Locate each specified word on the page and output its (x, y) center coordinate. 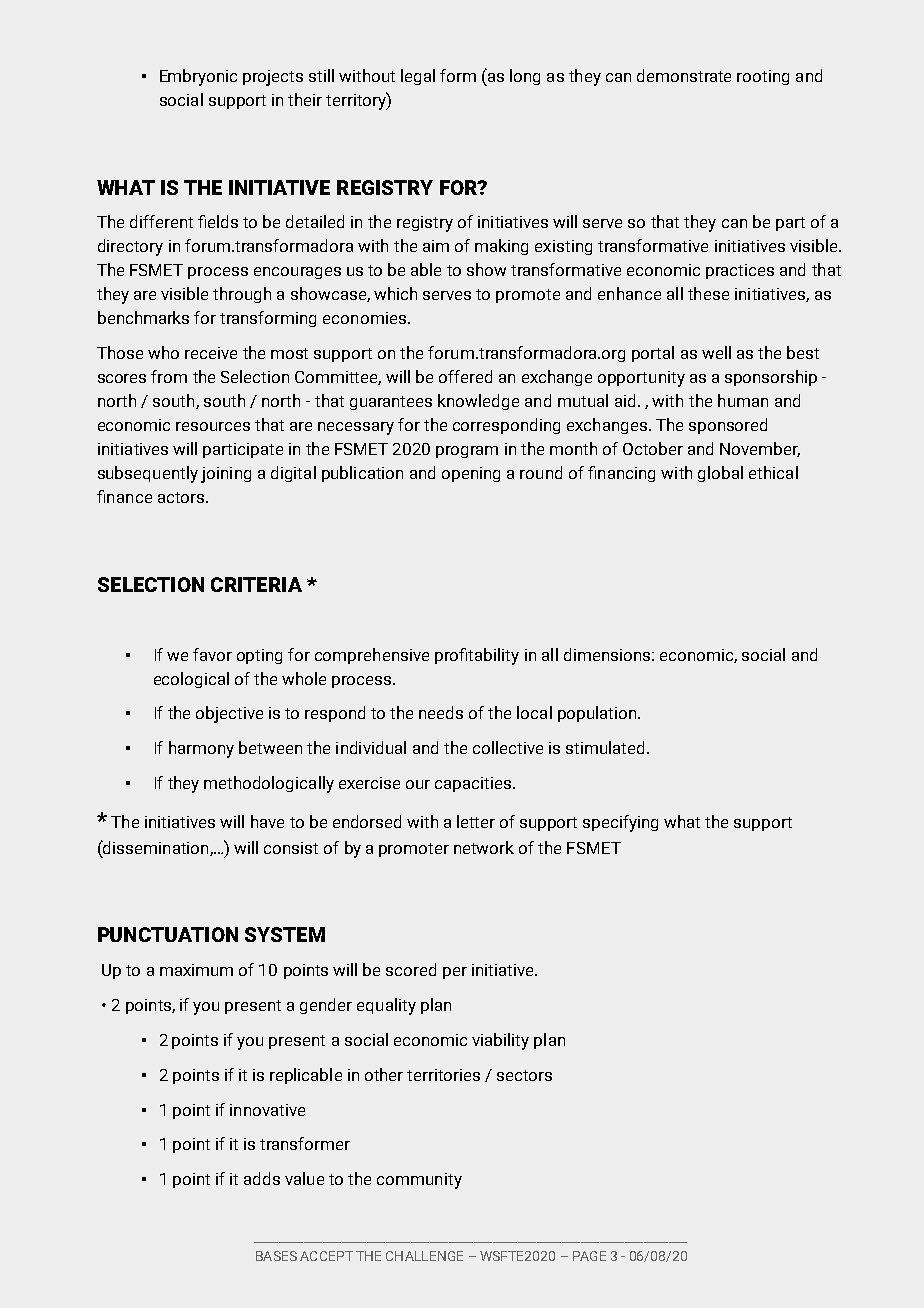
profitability (477, 656)
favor (212, 654)
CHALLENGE (424, 1256)
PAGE (589, 1256)
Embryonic (198, 77)
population (598, 714)
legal (418, 77)
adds (262, 1178)
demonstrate (684, 75)
